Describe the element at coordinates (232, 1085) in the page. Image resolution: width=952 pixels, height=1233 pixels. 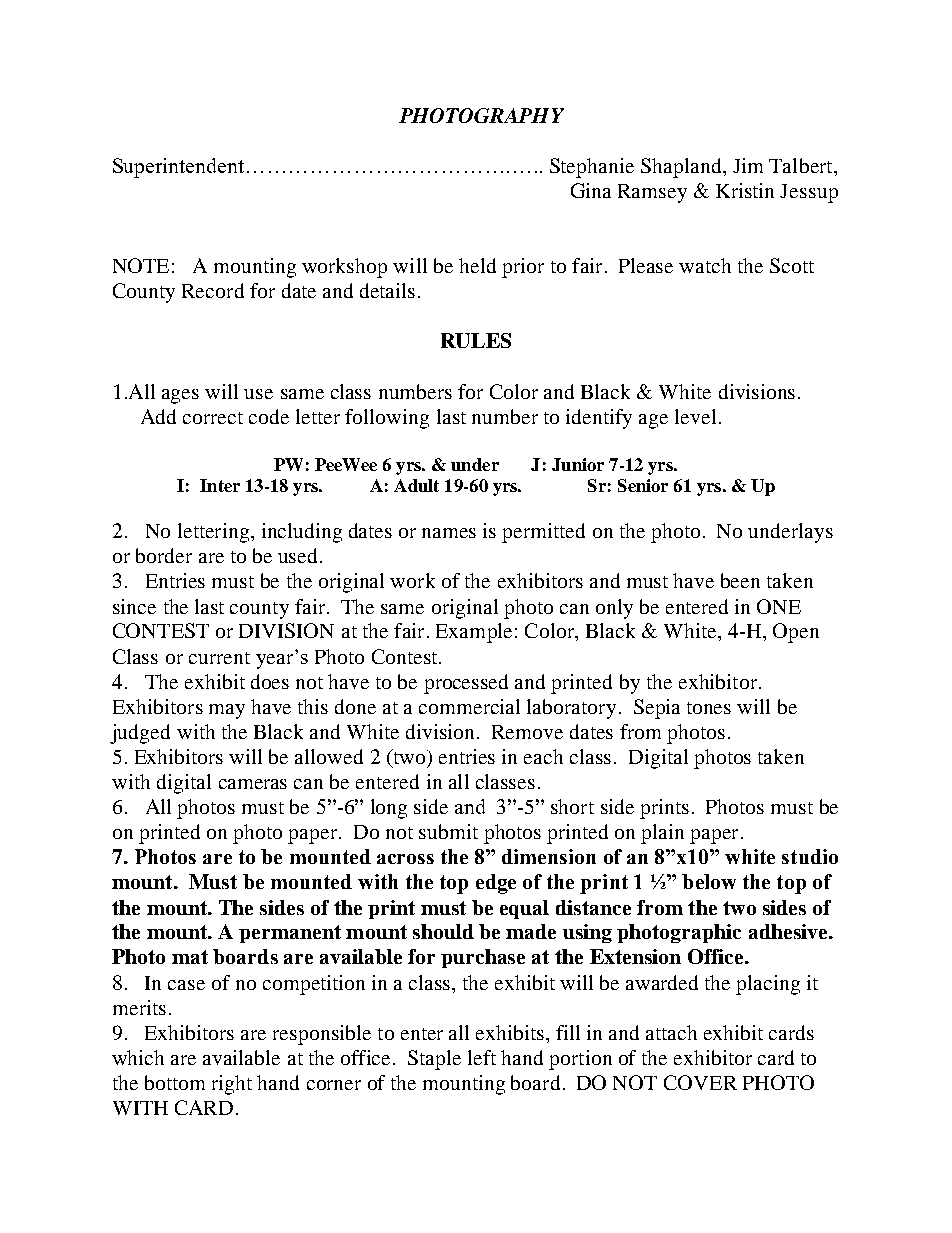
I see `right` at that location.
